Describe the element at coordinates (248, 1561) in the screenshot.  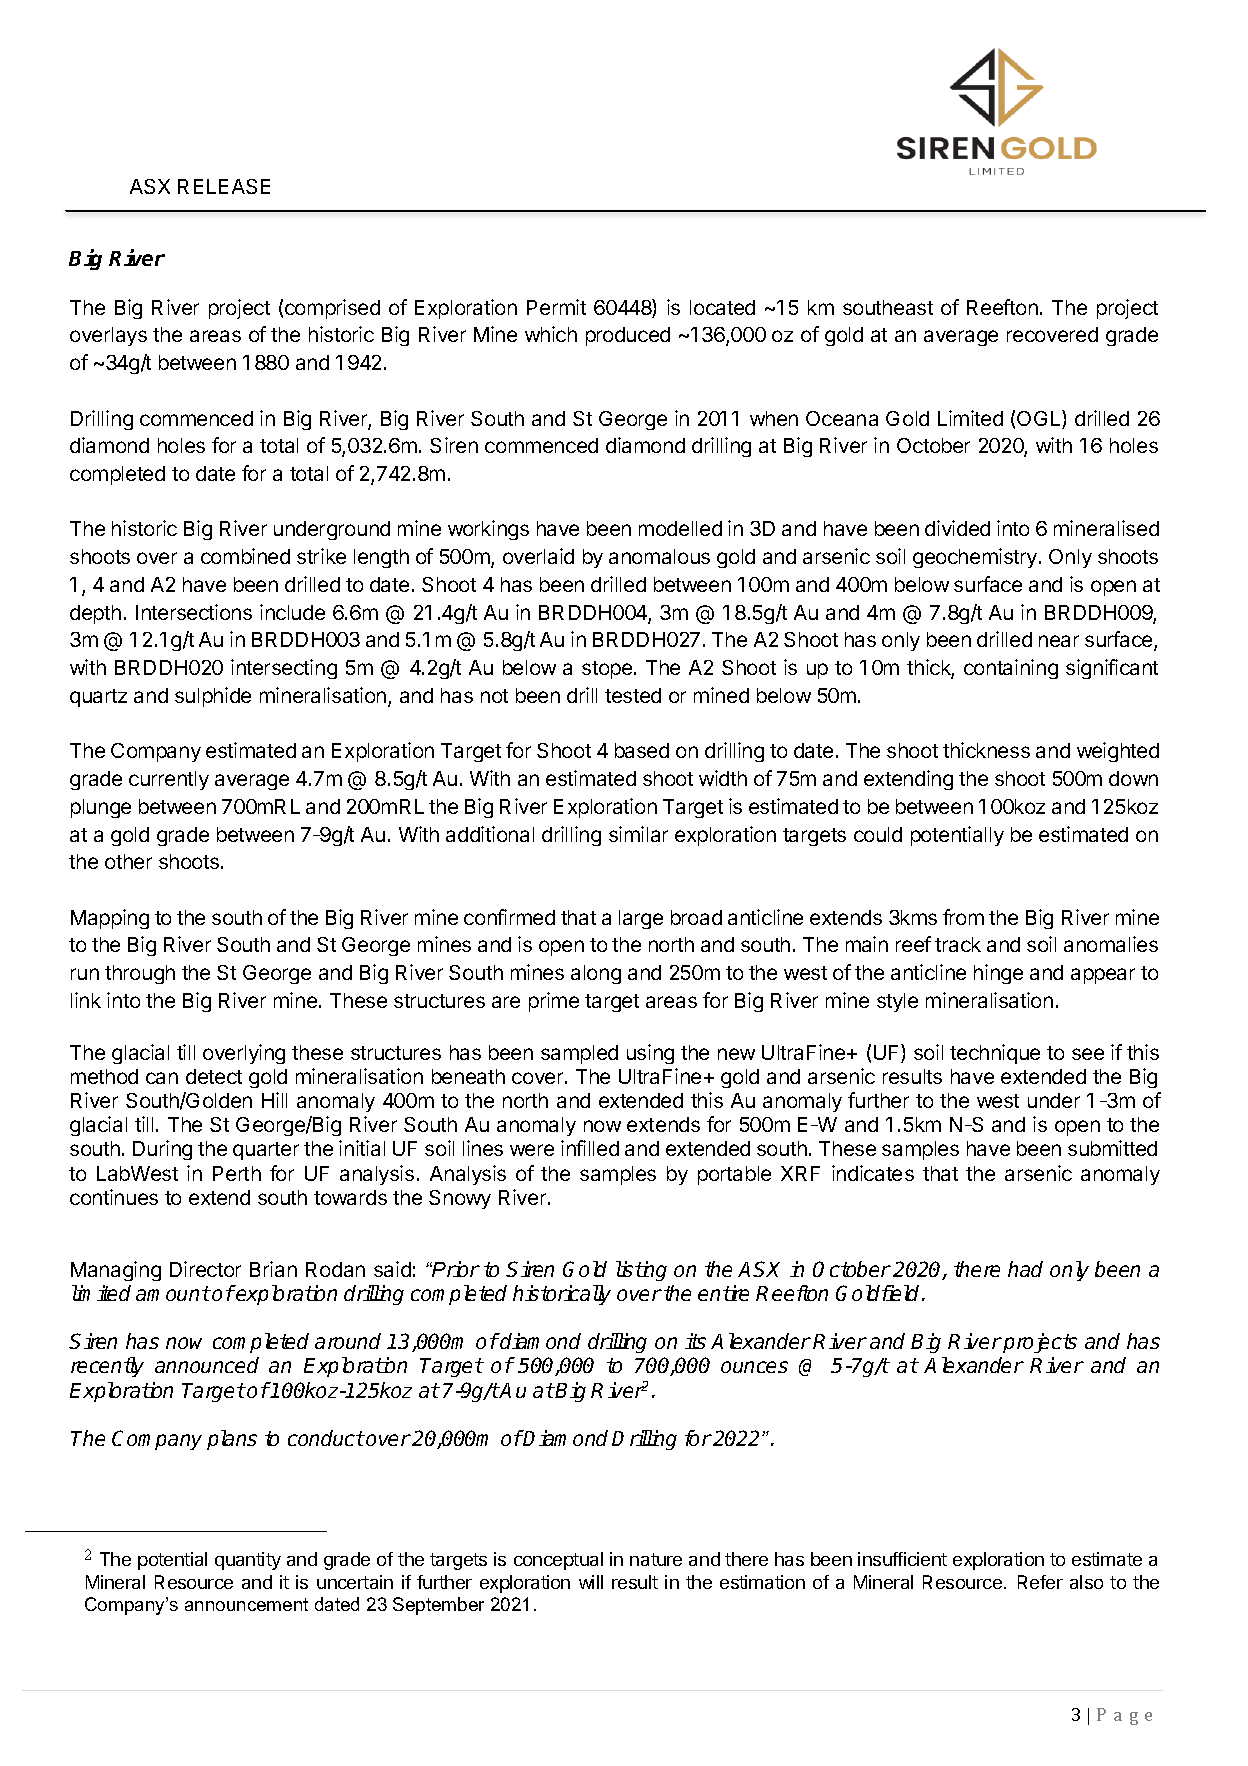
I see `quantity` at that location.
